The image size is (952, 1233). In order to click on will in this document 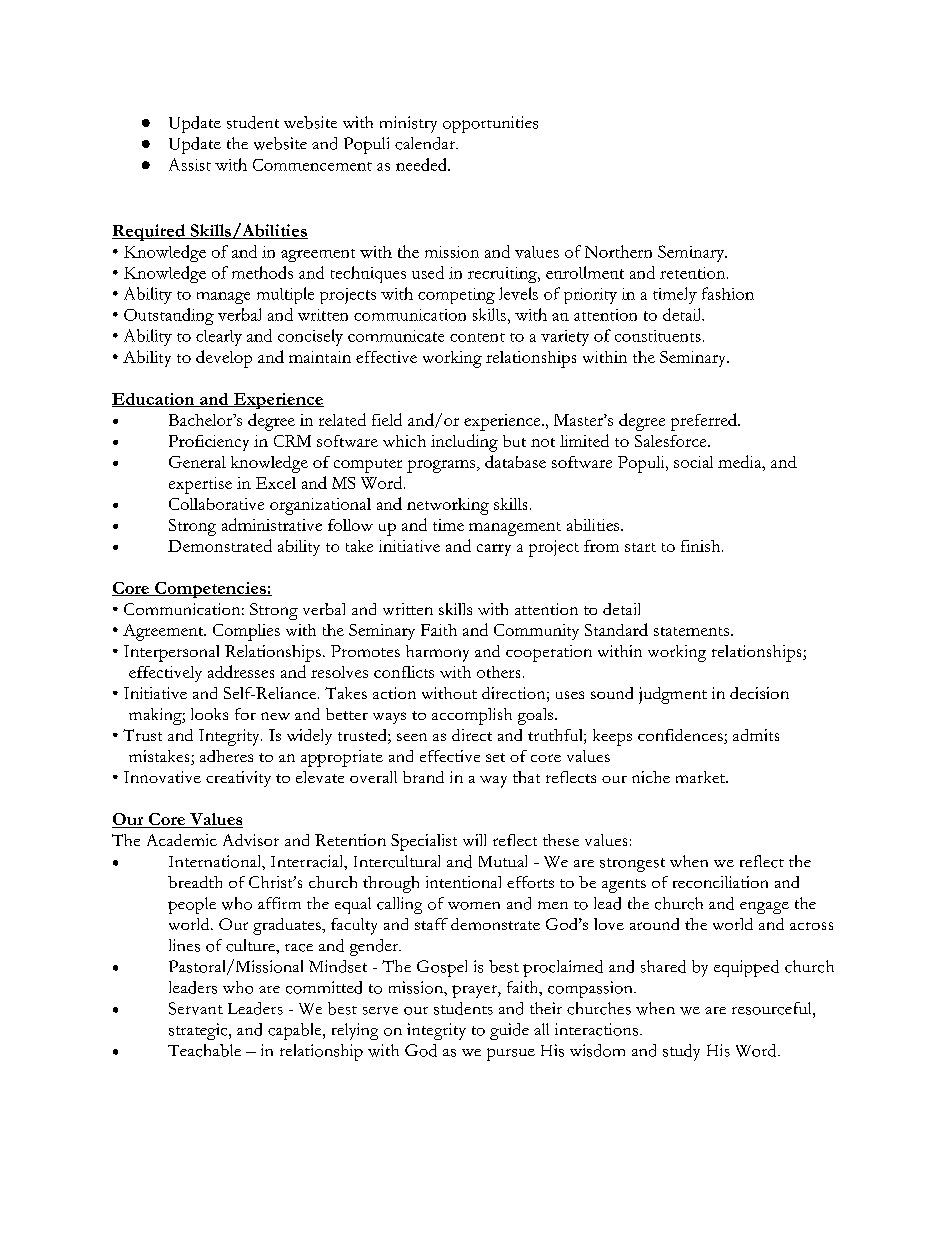, I will do `click(474, 840)`.
